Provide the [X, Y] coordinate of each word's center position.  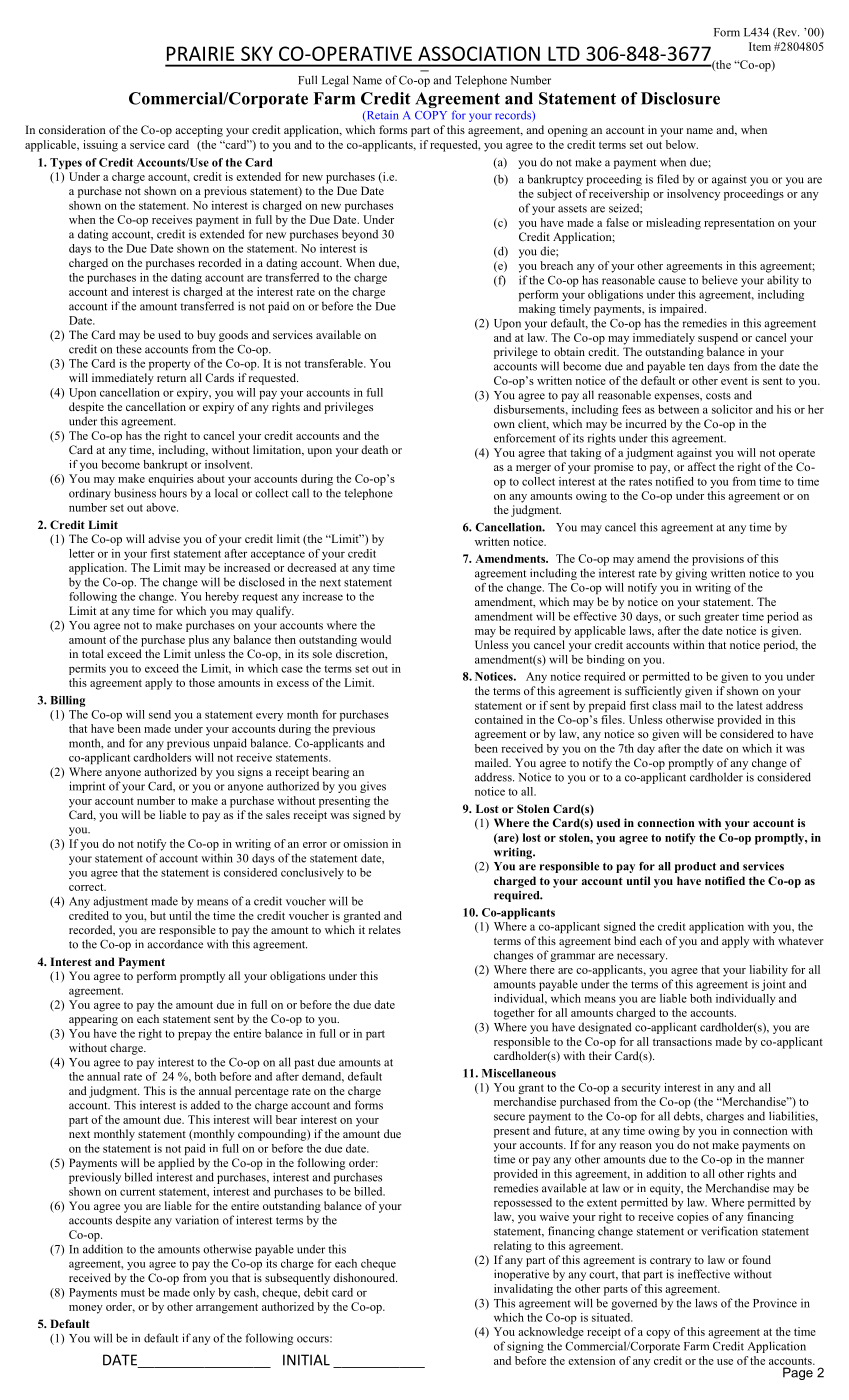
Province [775, 1303]
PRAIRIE [200, 53]
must [133, 1293]
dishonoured [365, 1277]
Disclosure [680, 98]
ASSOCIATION [479, 53]
